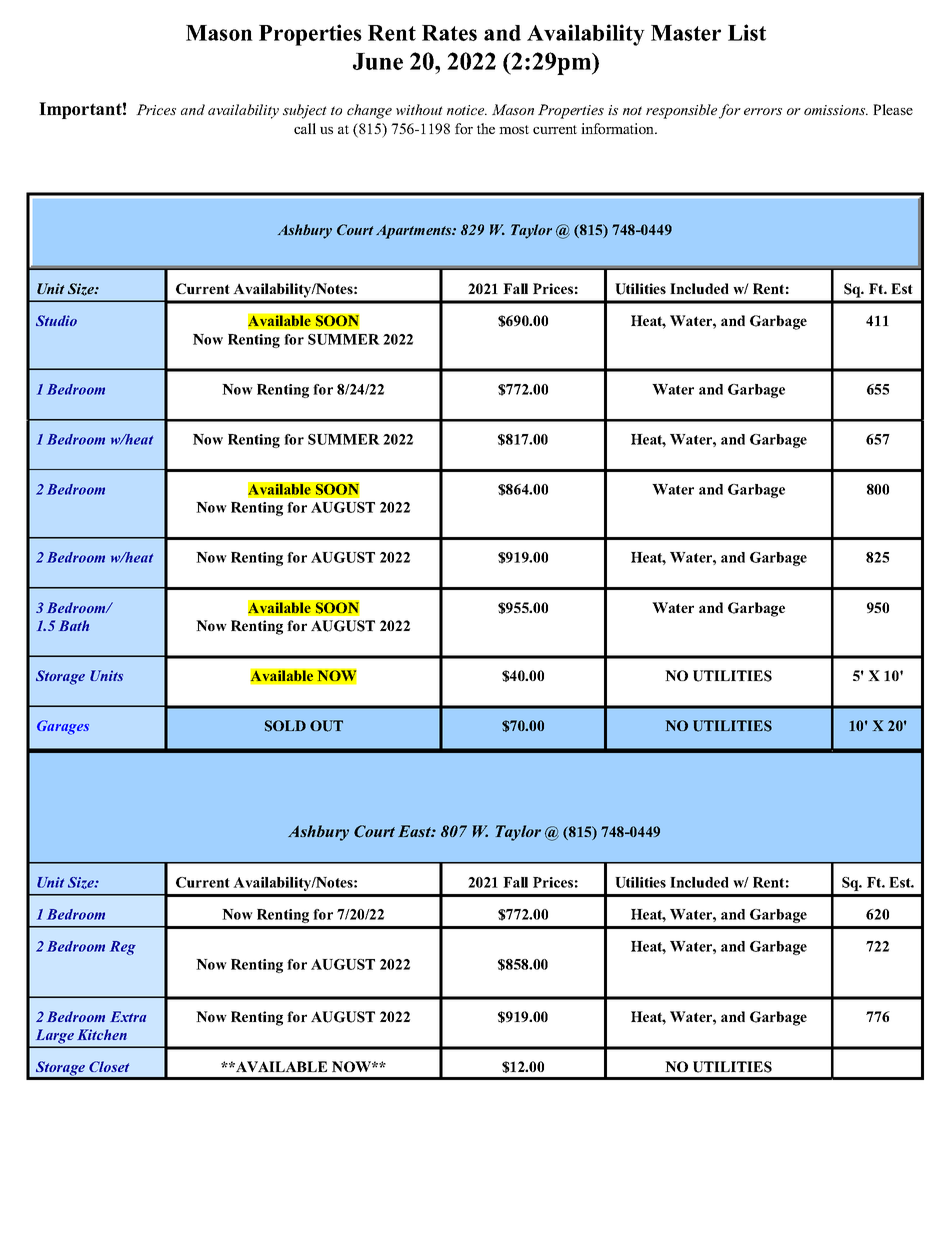  I want to click on Bath, so click(74, 625).
